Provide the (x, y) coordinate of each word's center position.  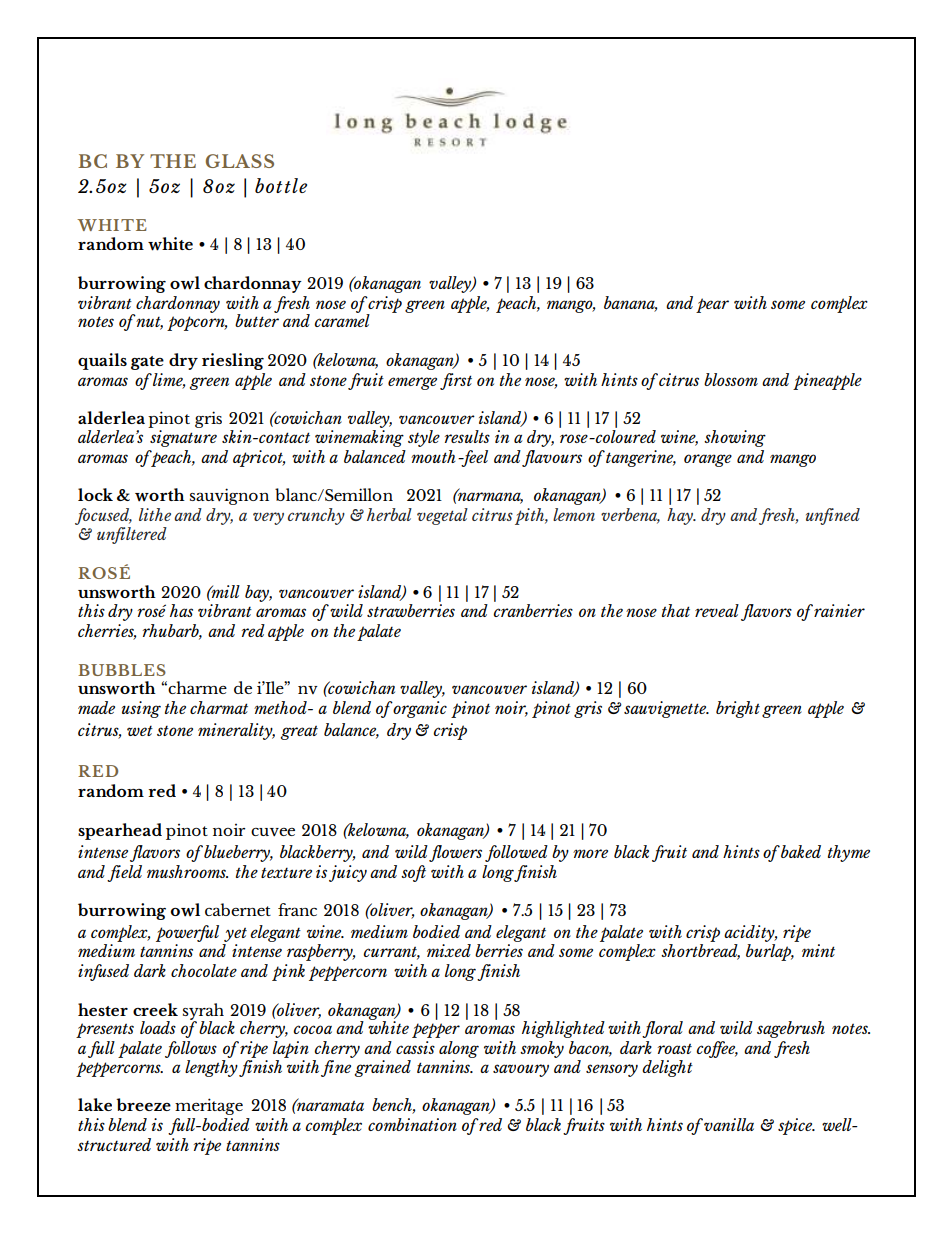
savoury (521, 1070)
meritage (209, 1106)
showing (735, 438)
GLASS (240, 161)
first (456, 381)
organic (420, 709)
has (181, 610)
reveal (717, 610)
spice (796, 1126)
